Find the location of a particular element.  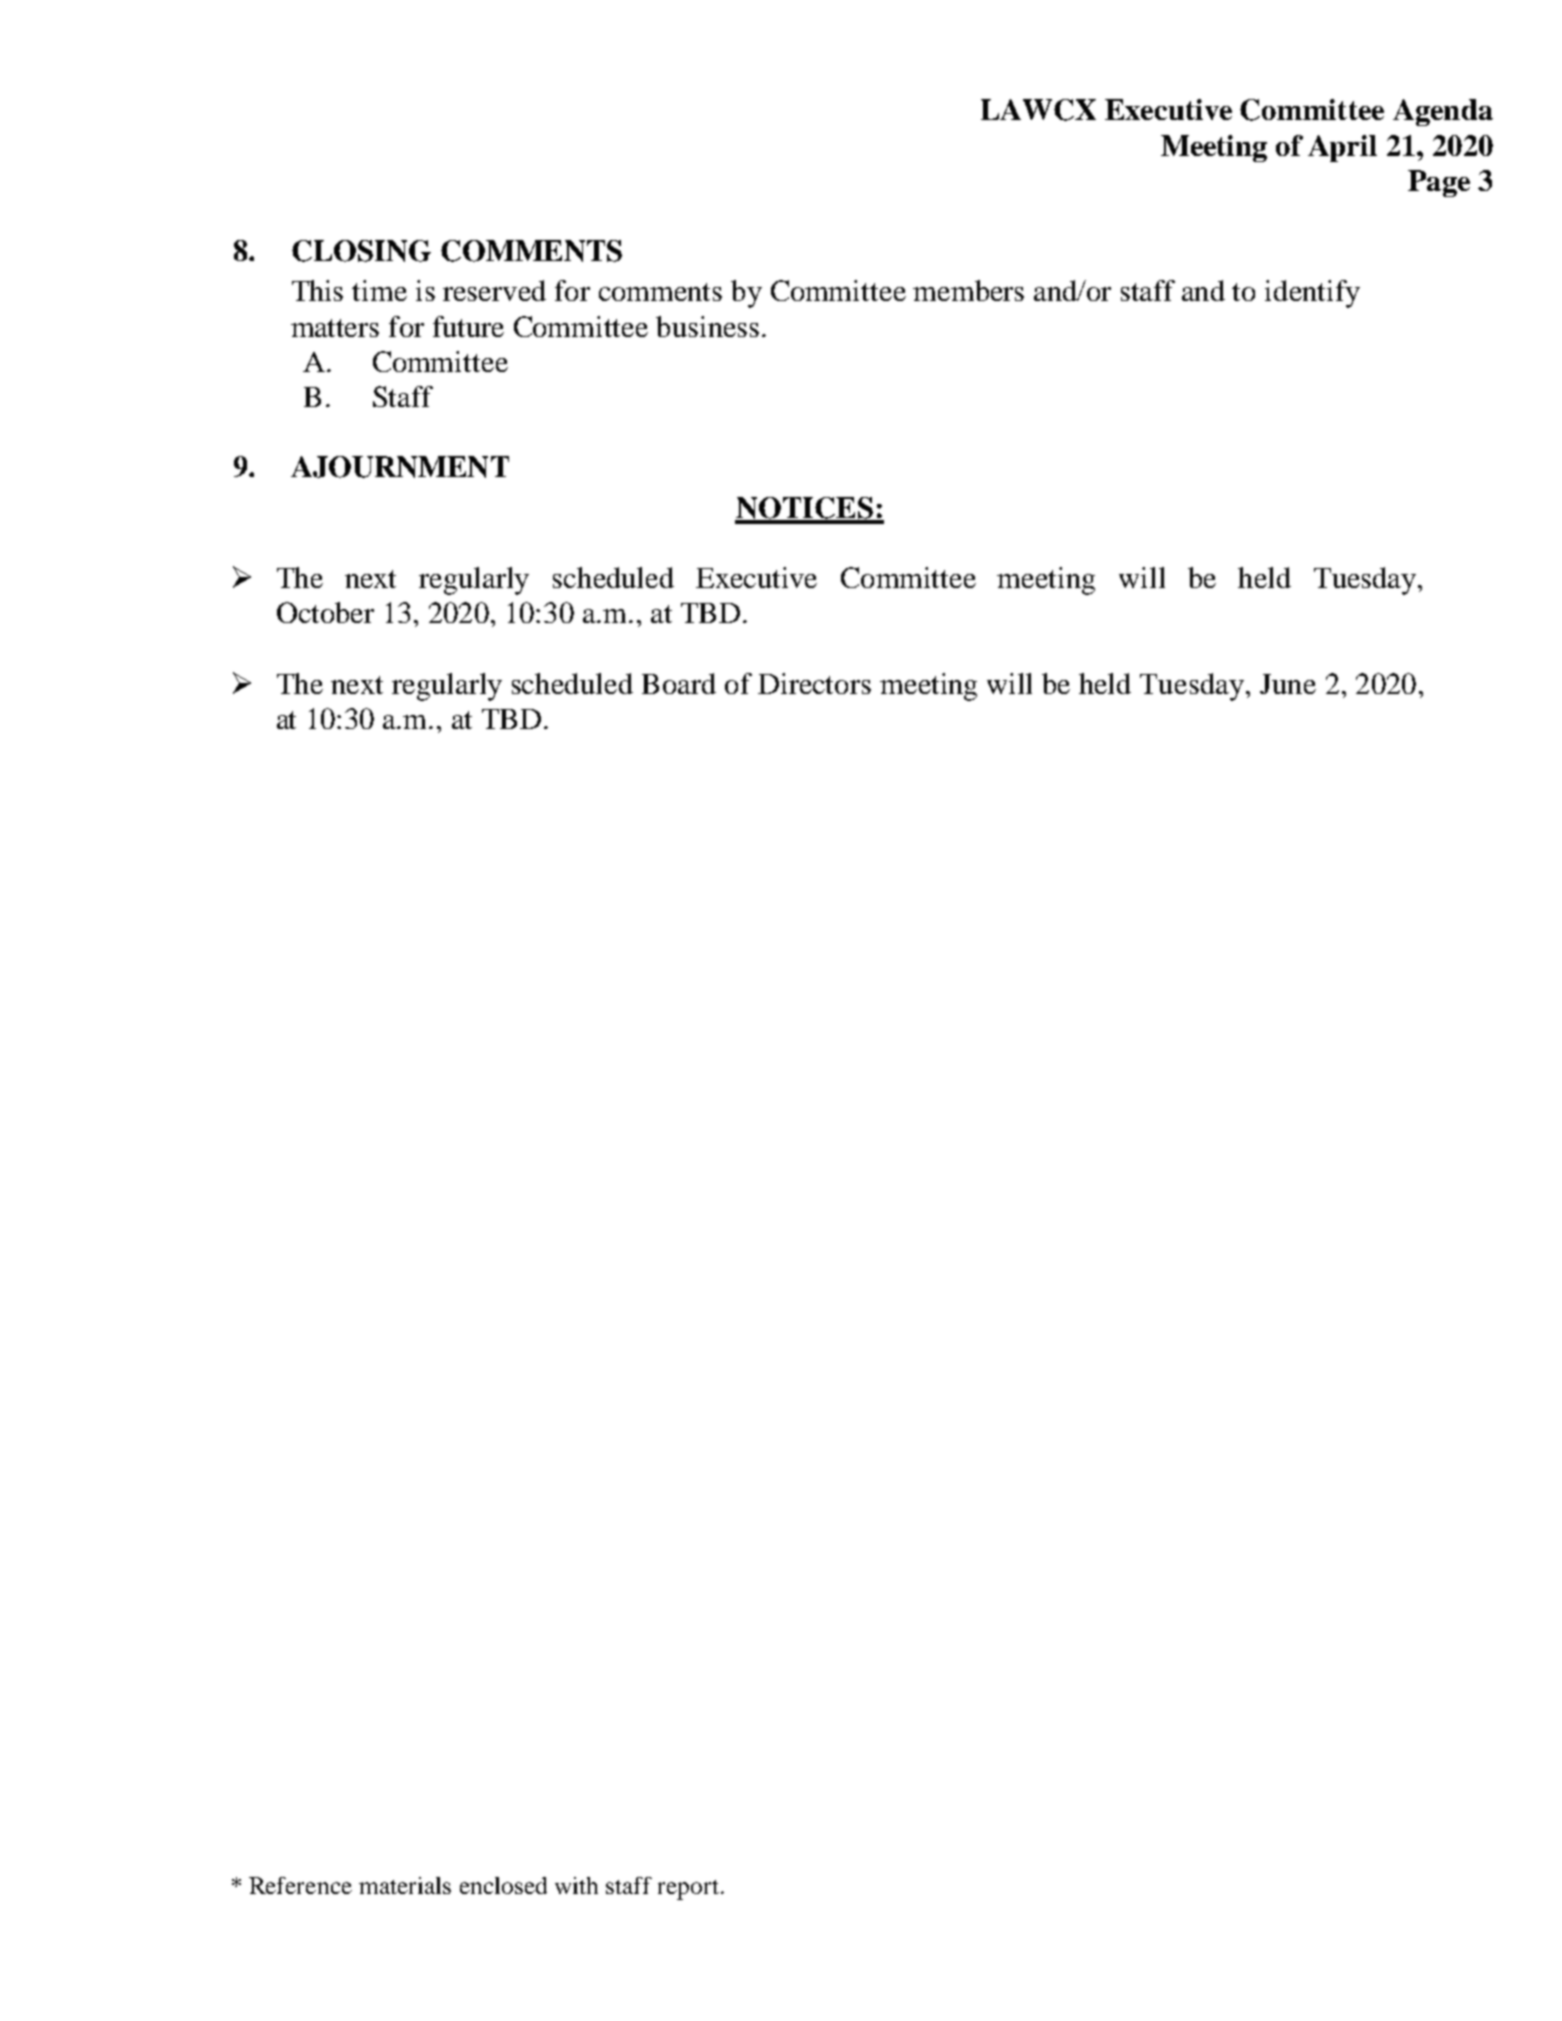

materials is located at coordinates (405, 1885).
